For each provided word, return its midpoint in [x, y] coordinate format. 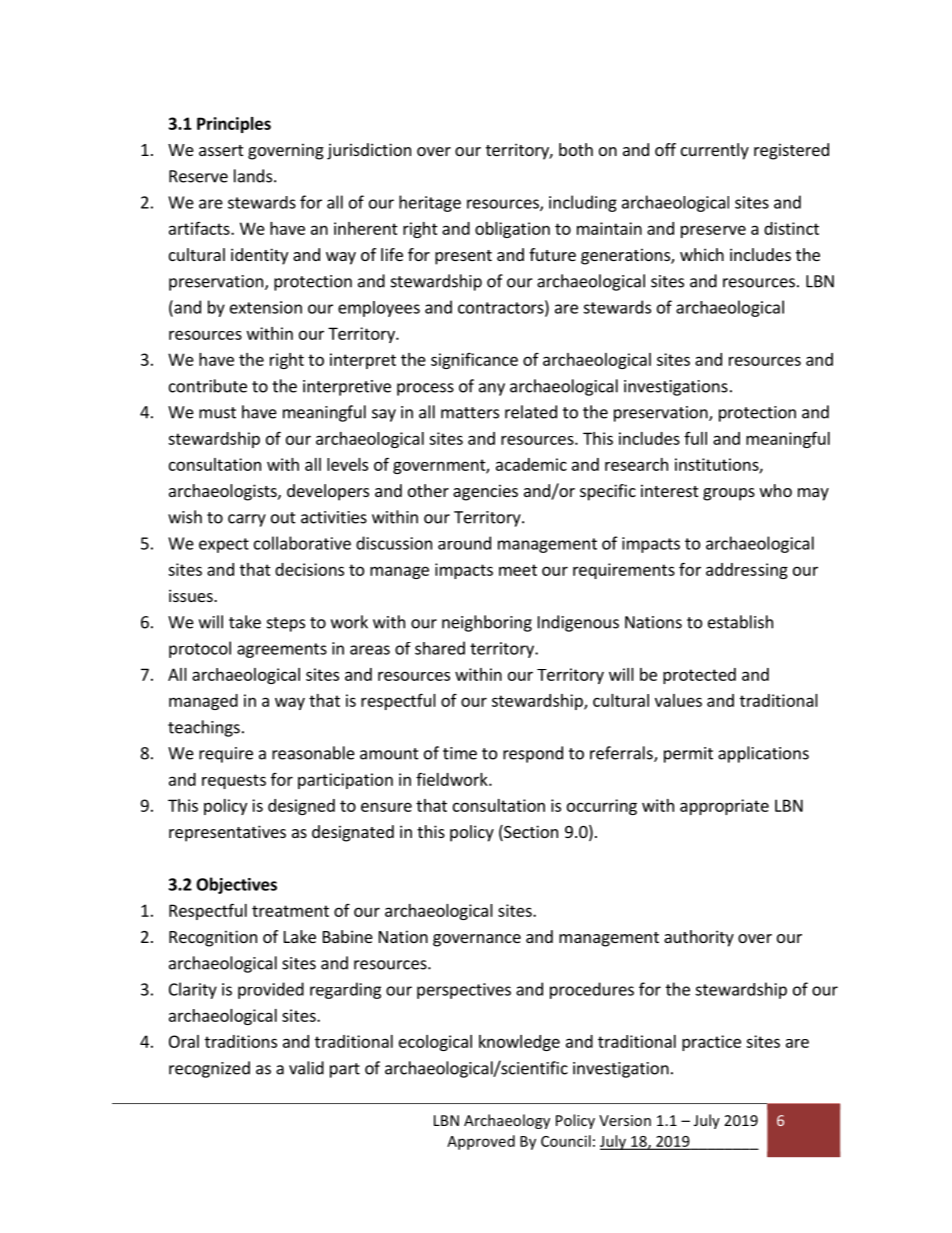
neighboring [487, 623]
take [245, 622]
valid [306, 1068]
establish [740, 622]
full [695, 438]
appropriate [724, 807]
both [576, 149]
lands [253, 176]
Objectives [236, 885]
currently [715, 151]
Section [530, 833]
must [217, 413]
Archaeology [507, 1121]
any [492, 389]
